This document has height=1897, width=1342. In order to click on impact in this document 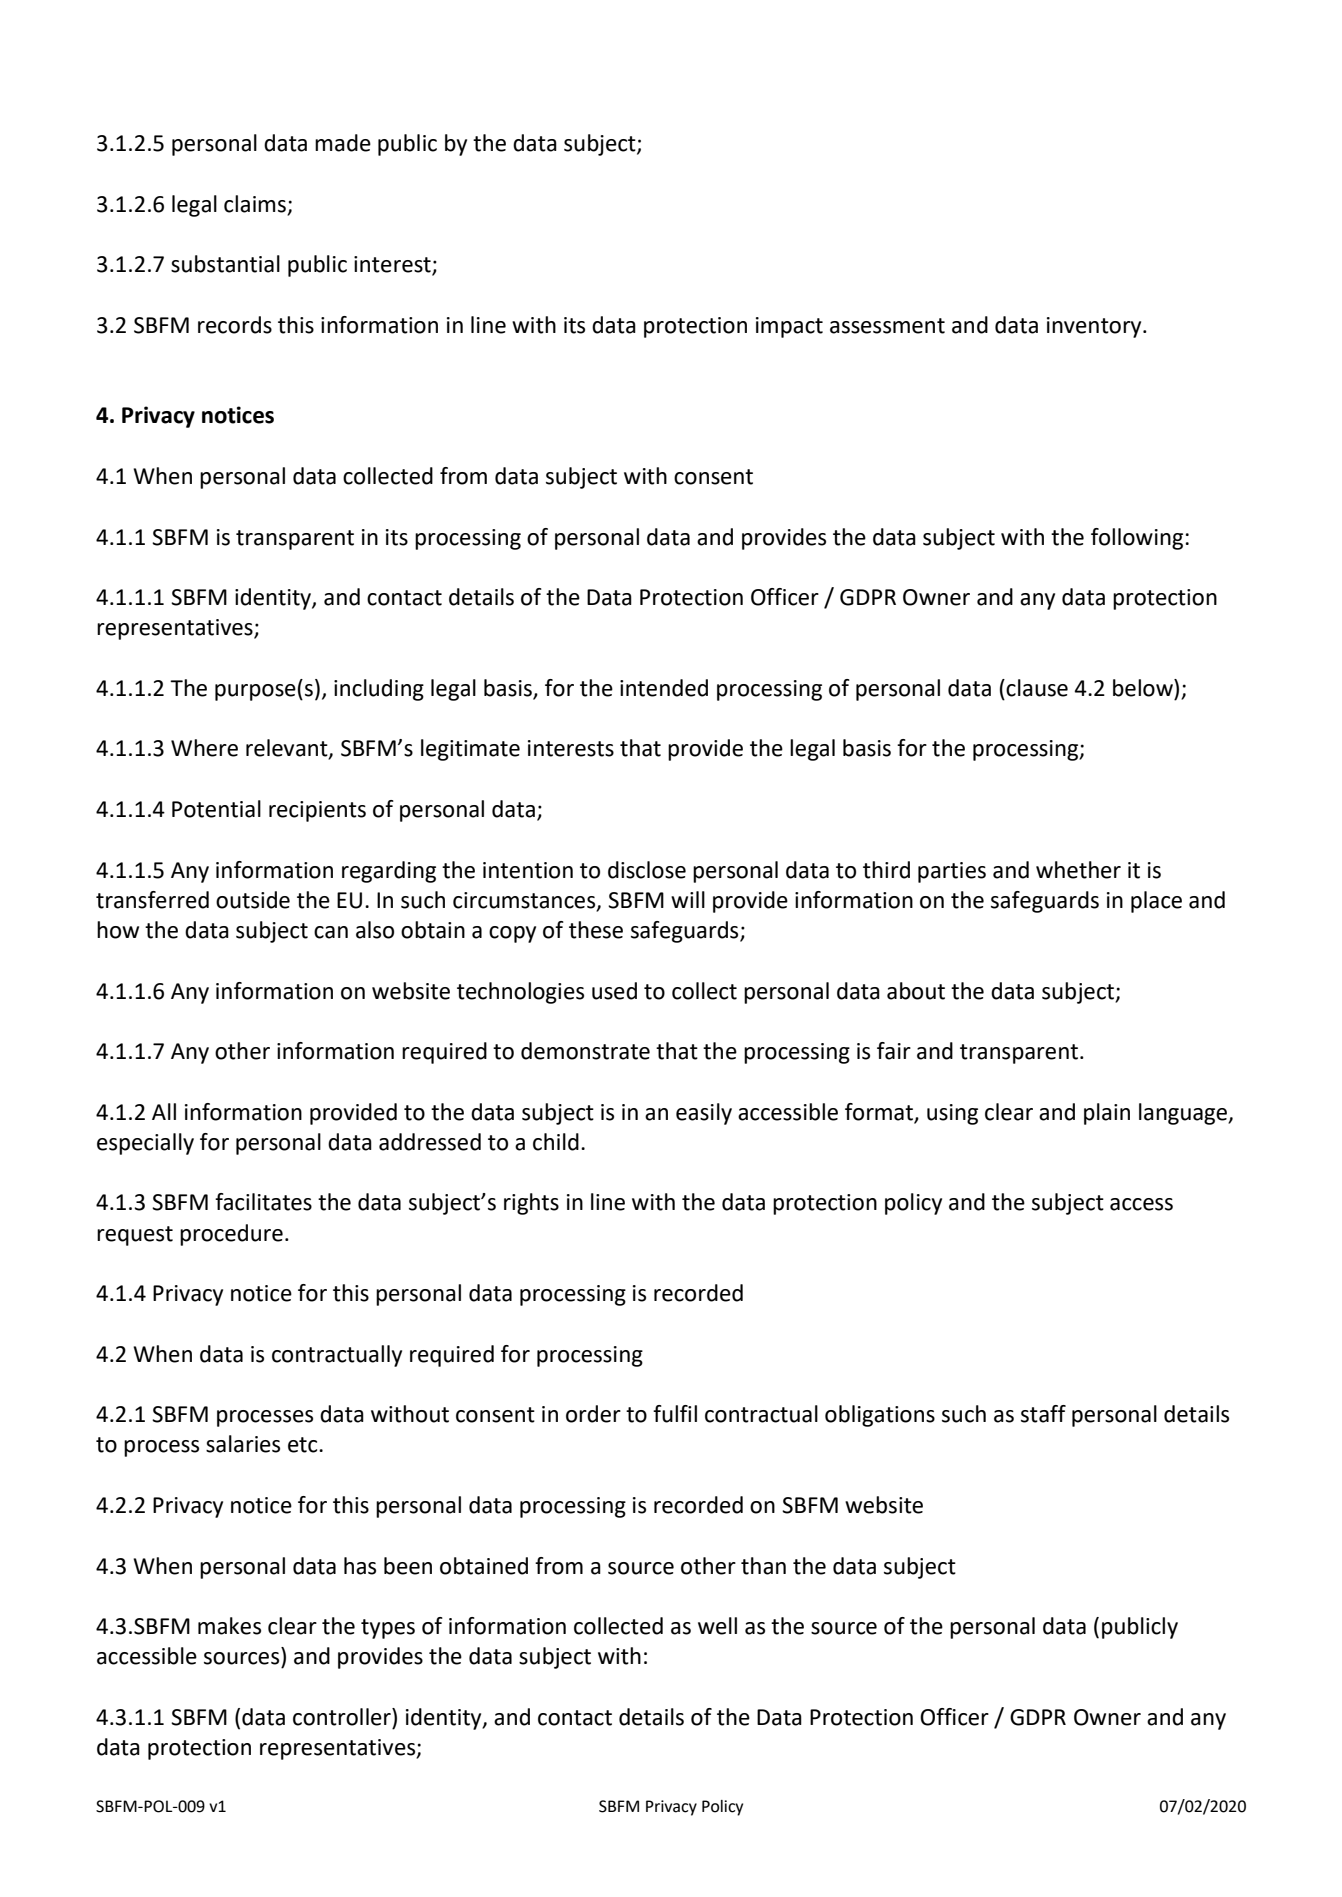, I will do `click(789, 327)`.
